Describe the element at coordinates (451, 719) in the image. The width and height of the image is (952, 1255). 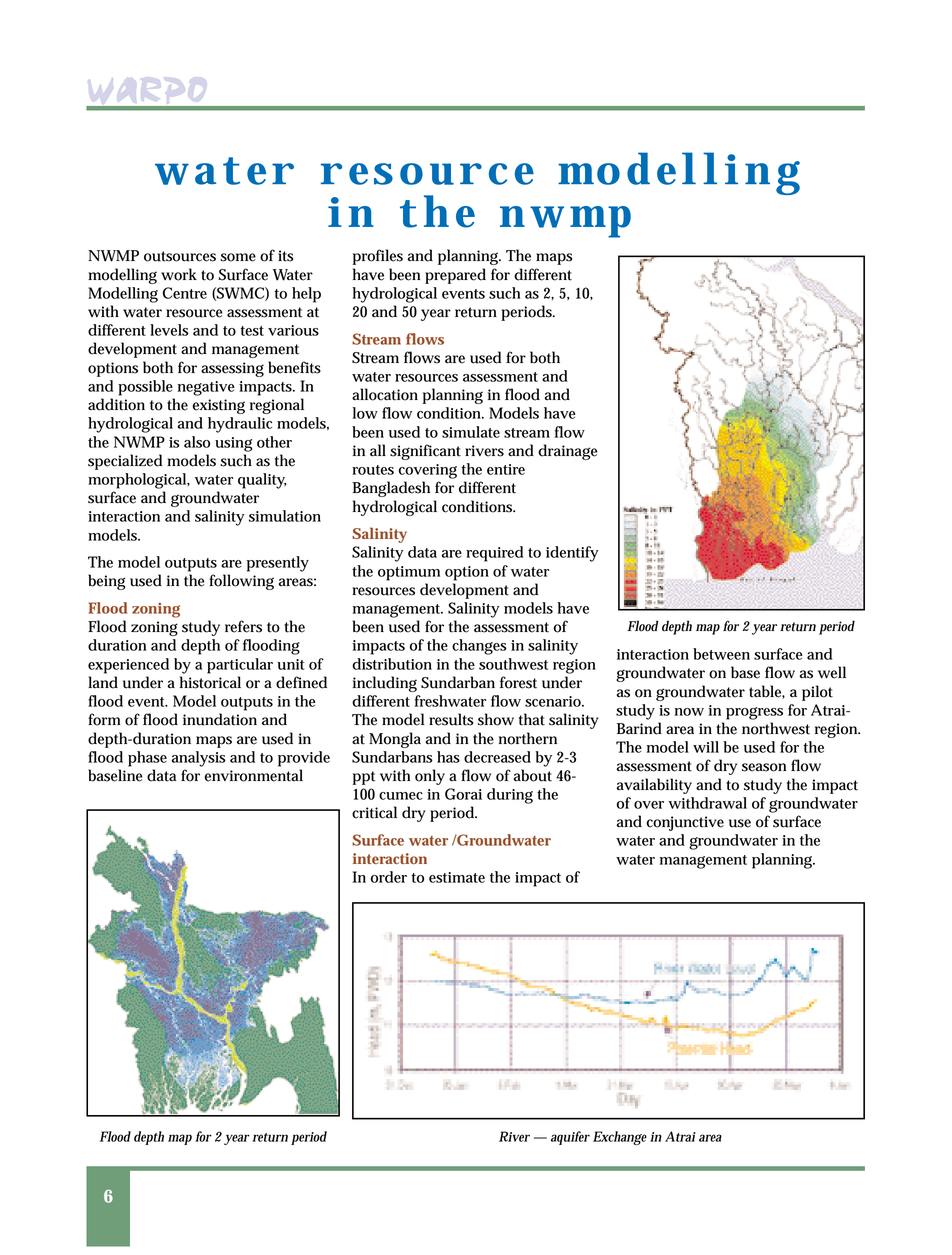
I see `results` at that location.
